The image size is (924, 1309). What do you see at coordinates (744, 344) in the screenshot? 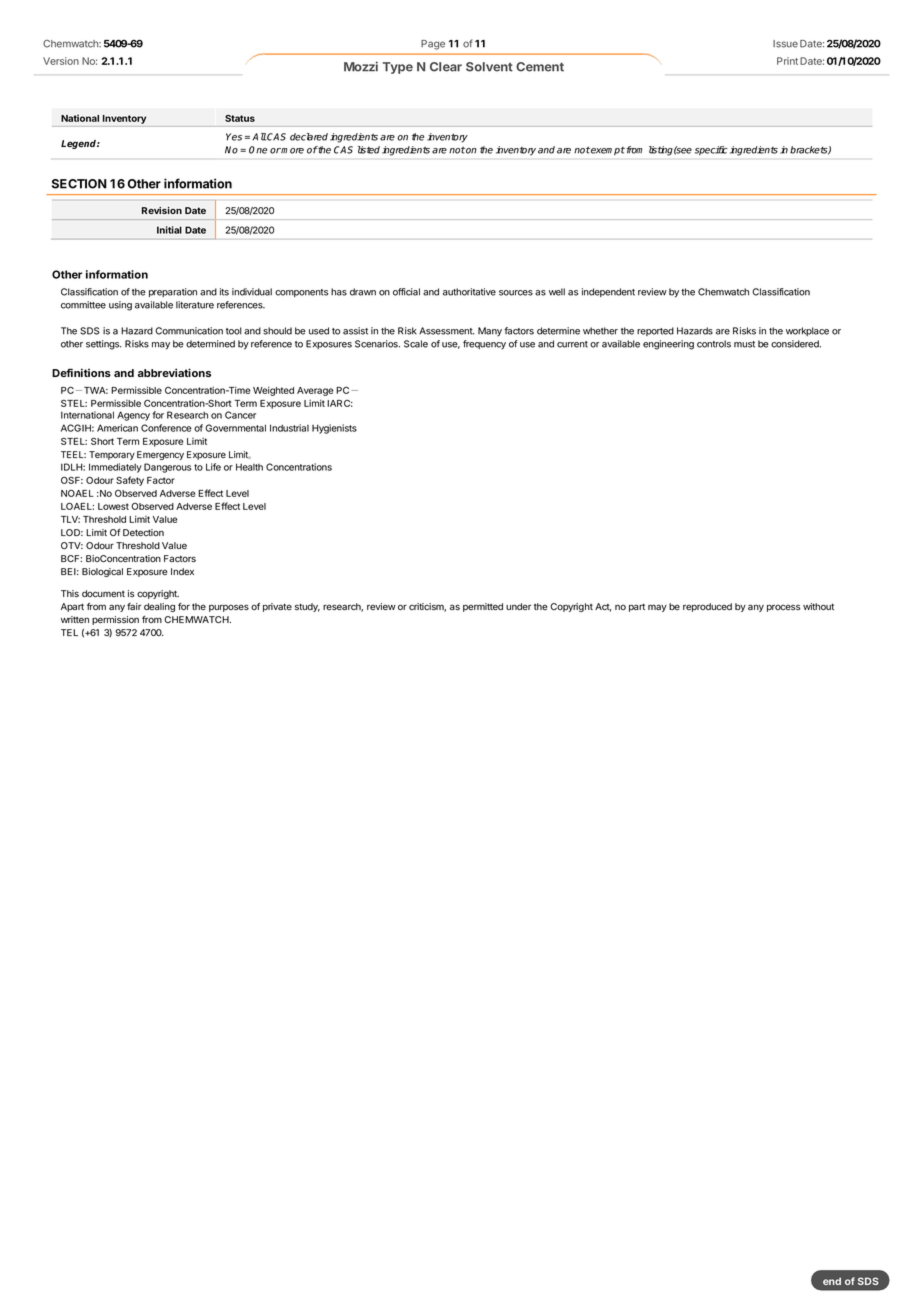
I see `must` at bounding box center [744, 344].
